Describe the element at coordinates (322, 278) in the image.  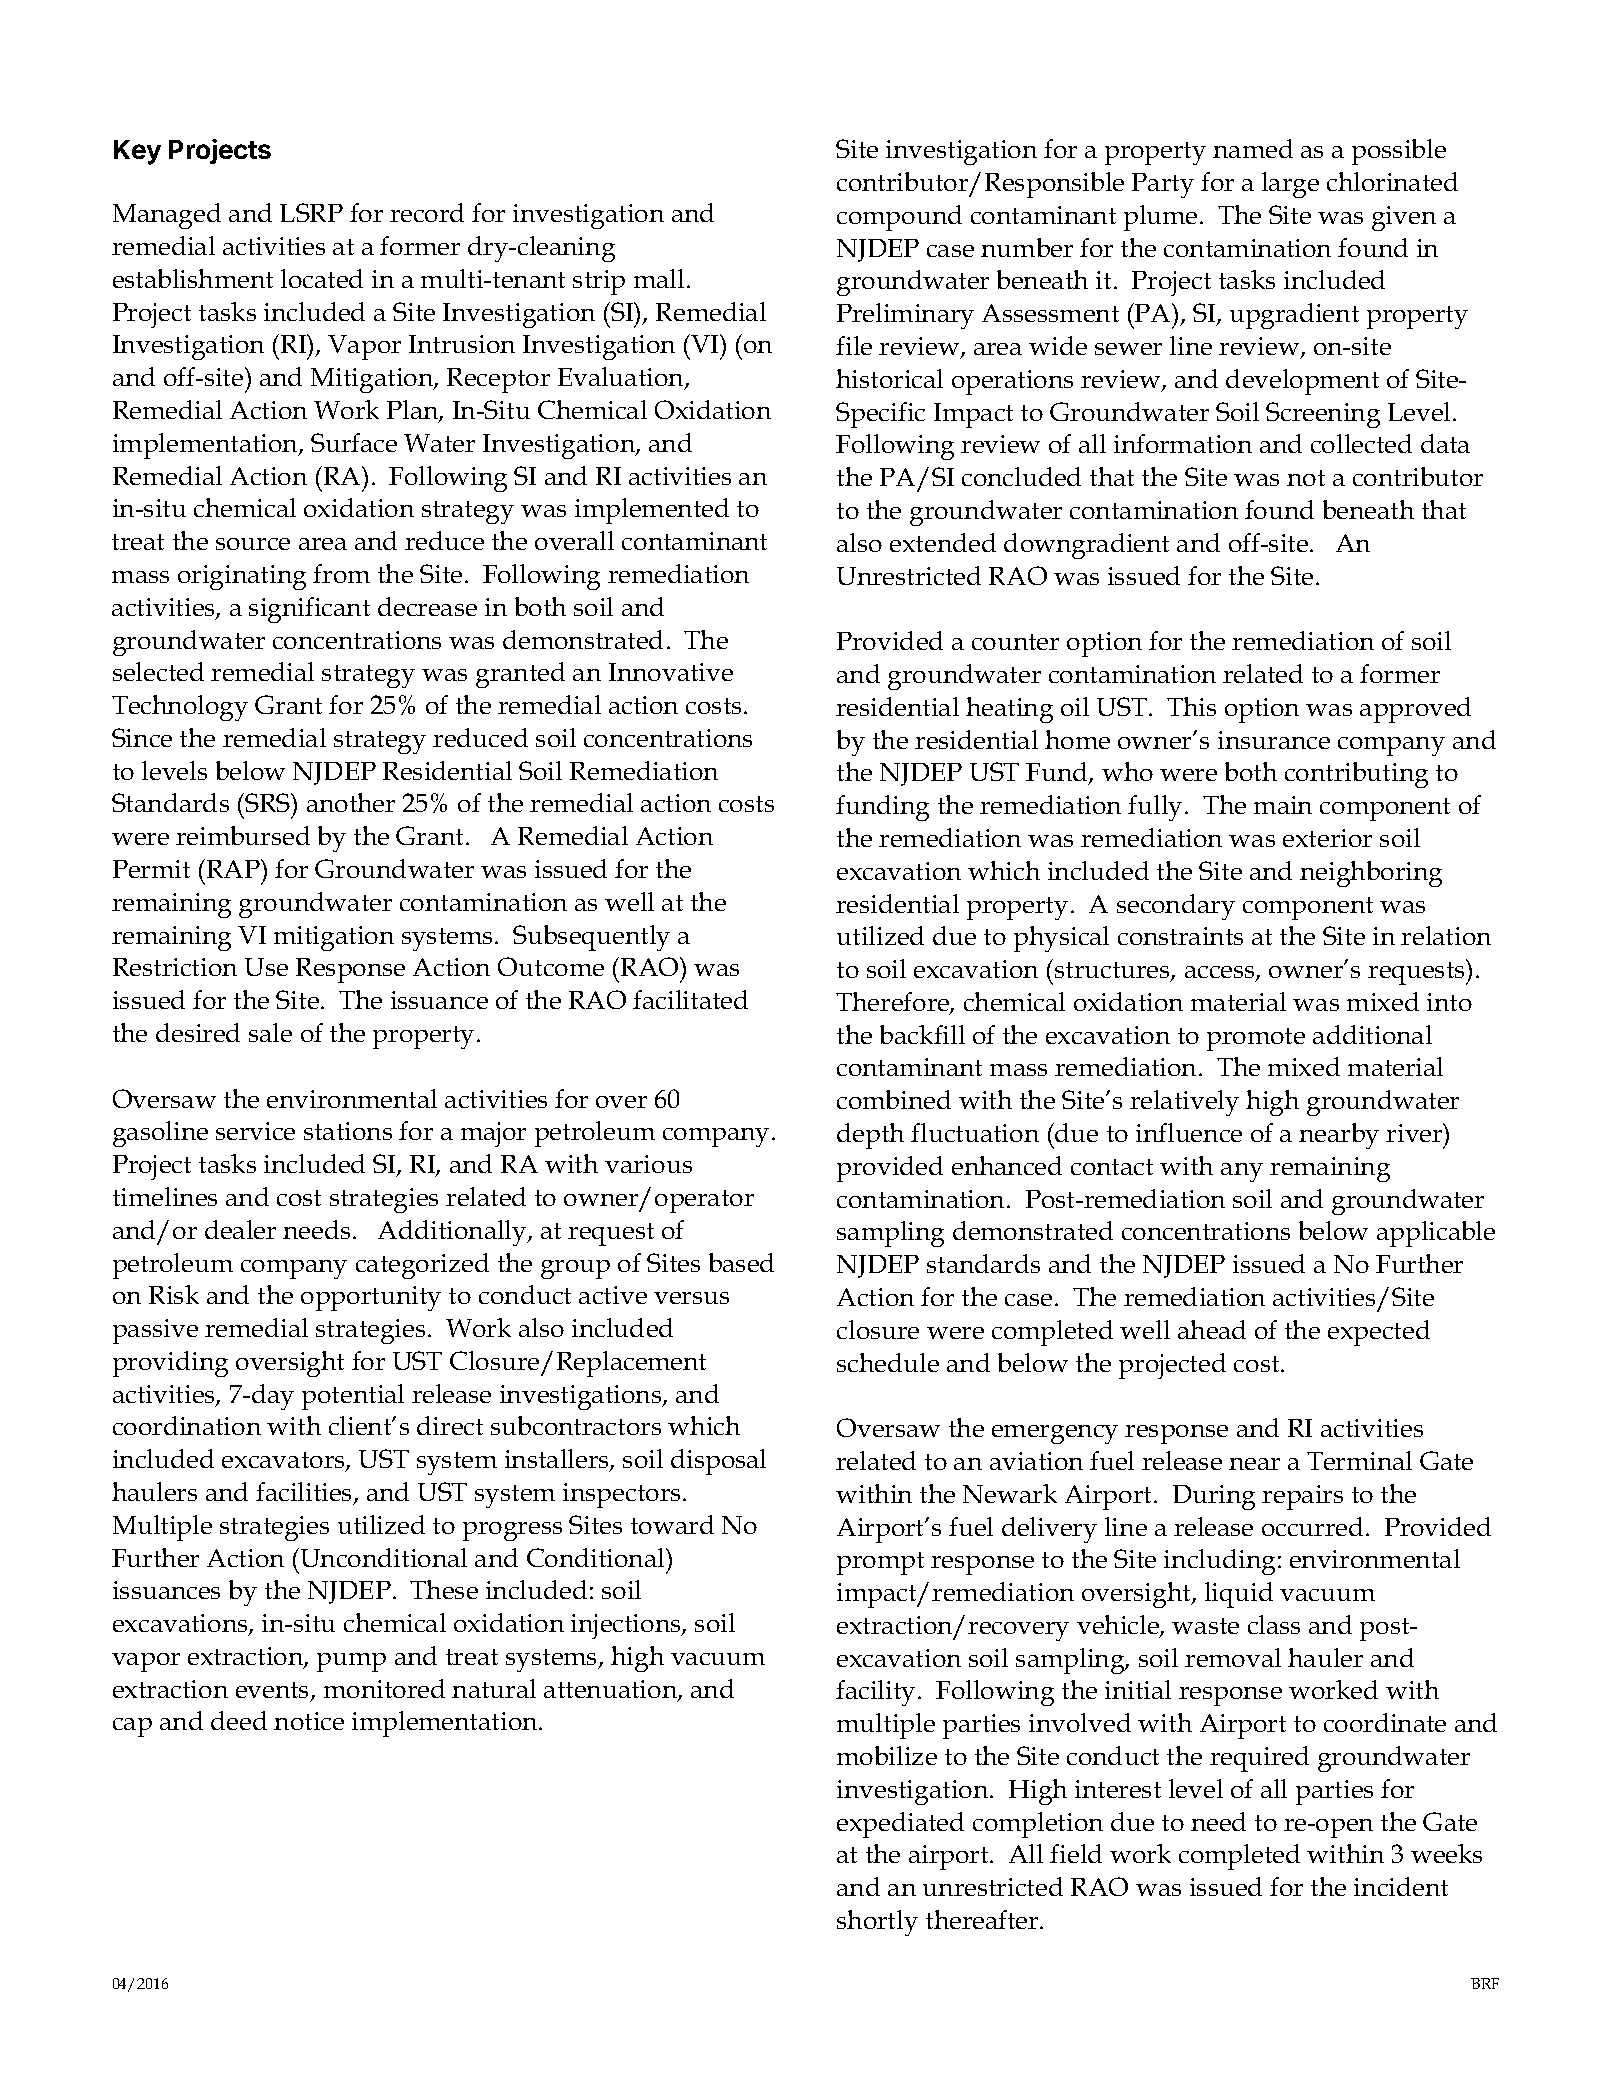
I see `located` at that location.
